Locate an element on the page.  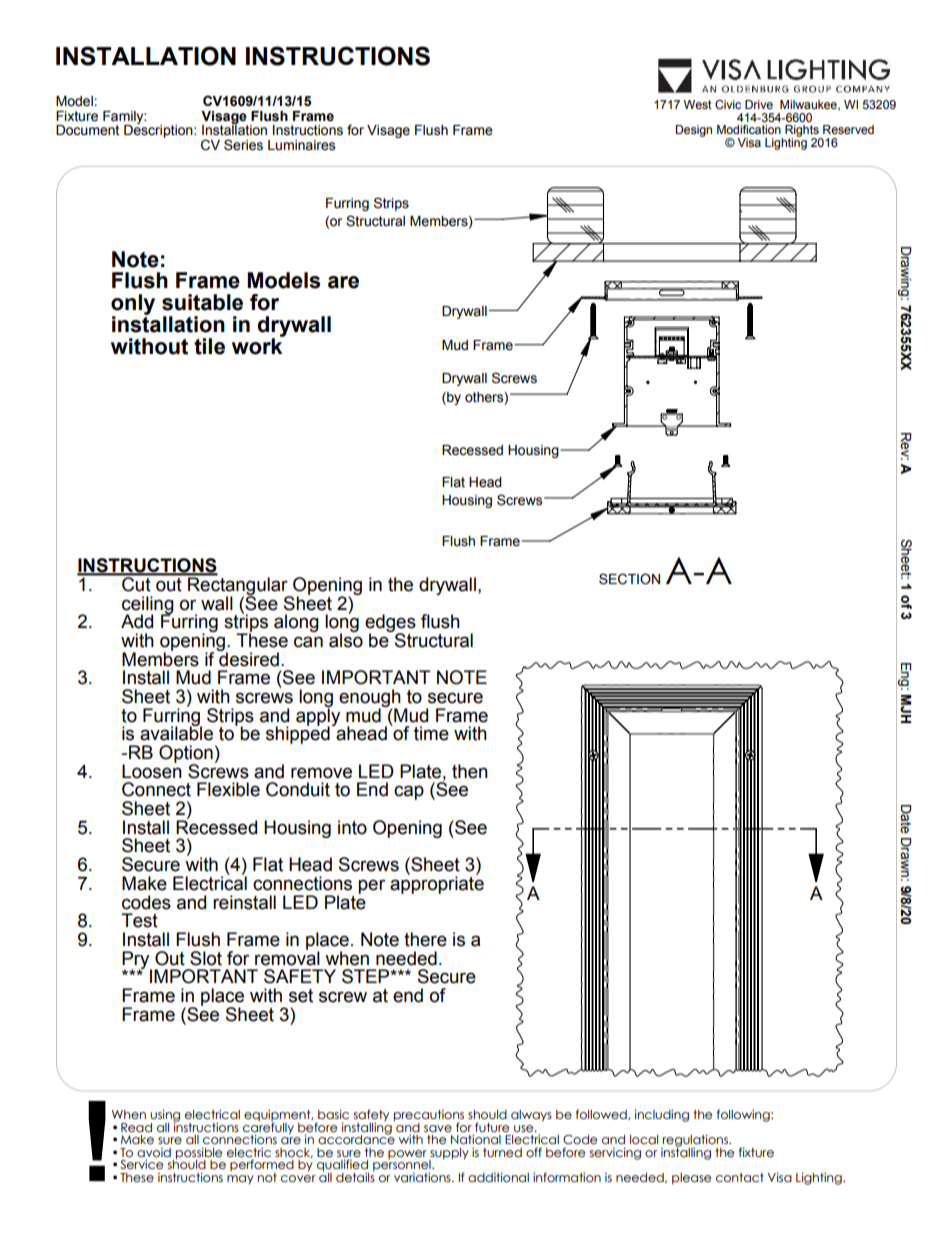
SECTION is located at coordinates (629, 579).
